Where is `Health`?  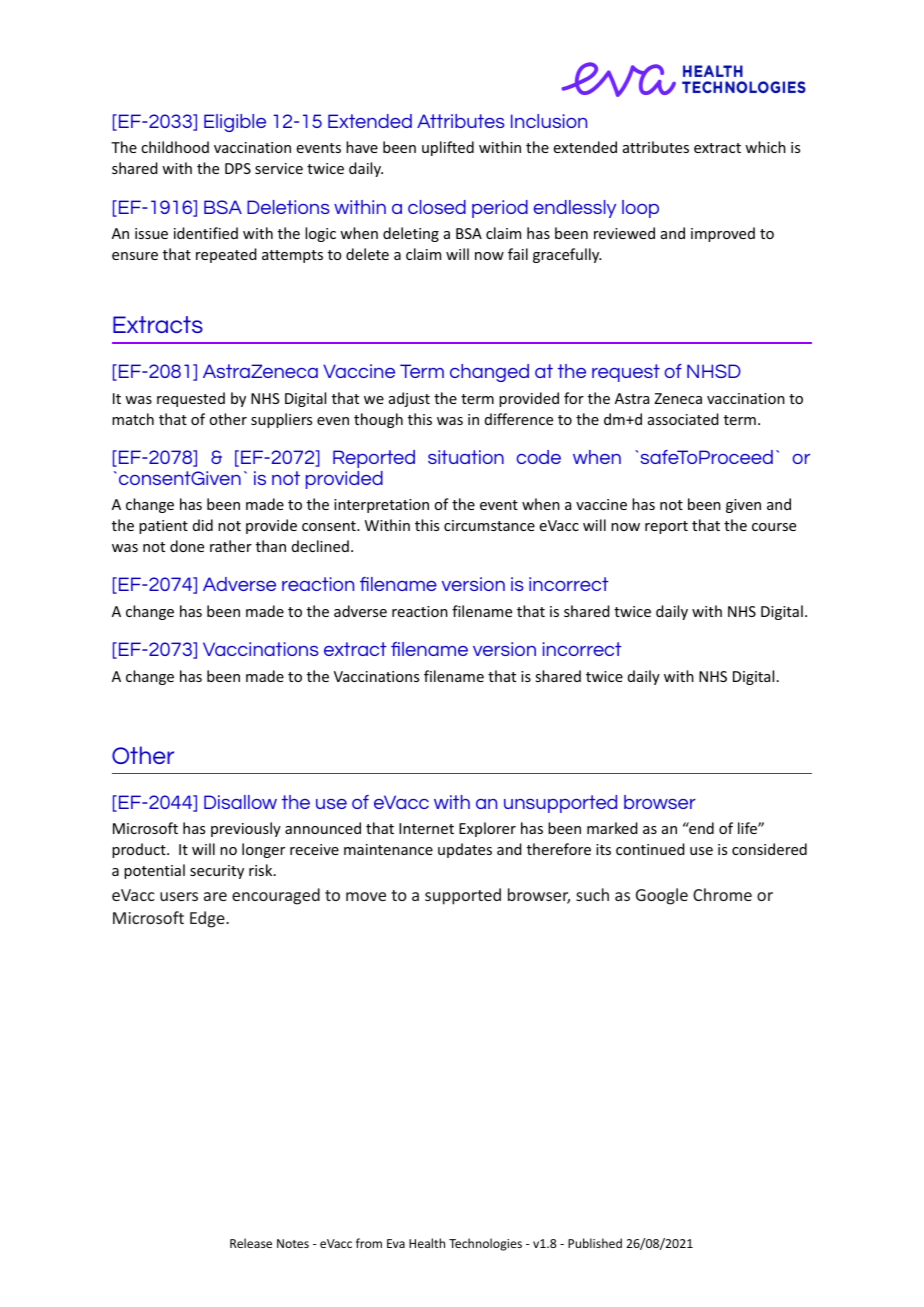
Health is located at coordinates (427, 1243).
